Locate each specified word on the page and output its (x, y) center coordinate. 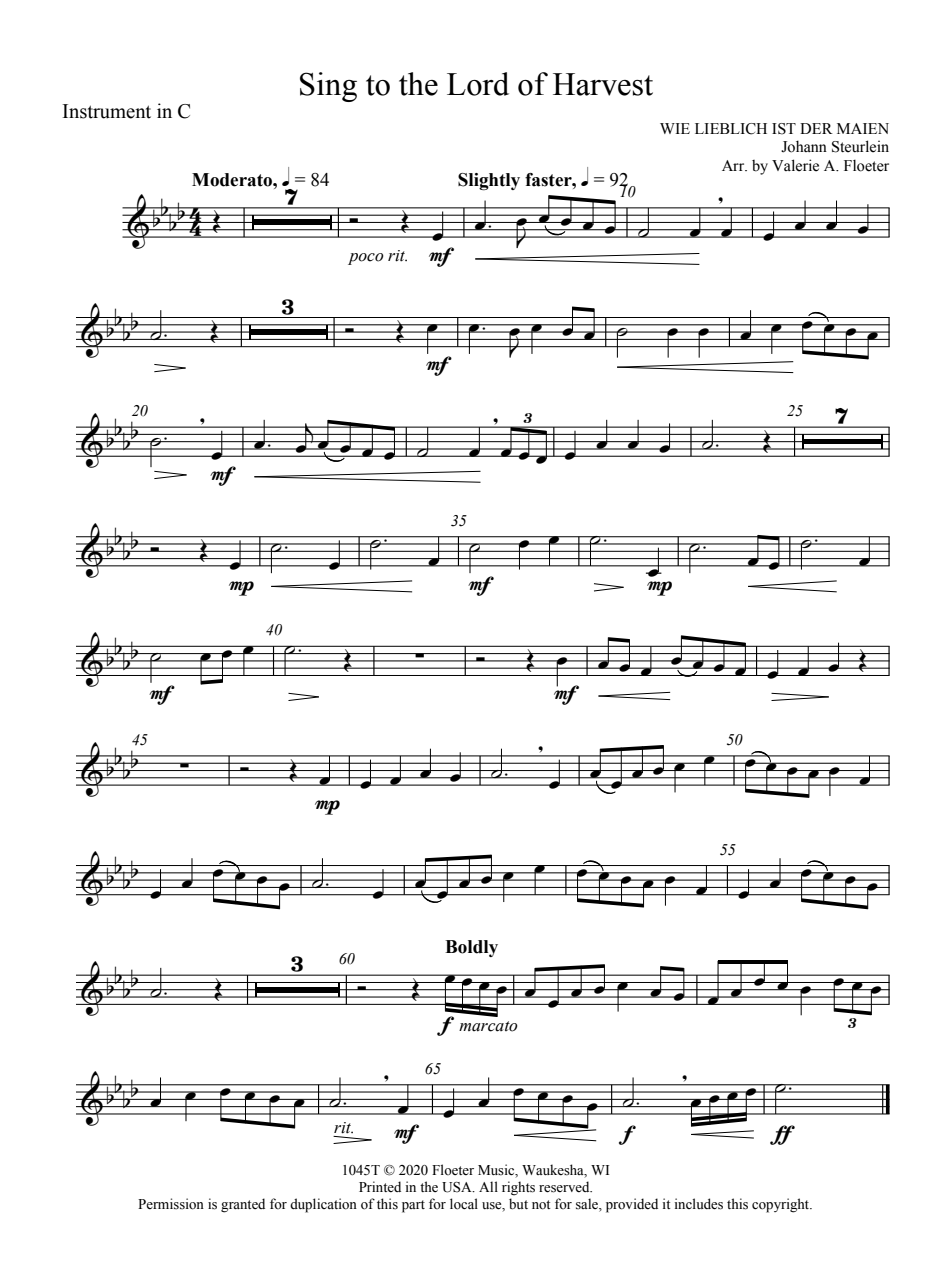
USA (458, 1187)
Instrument (107, 111)
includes (699, 1204)
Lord (478, 84)
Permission (171, 1204)
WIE (675, 128)
